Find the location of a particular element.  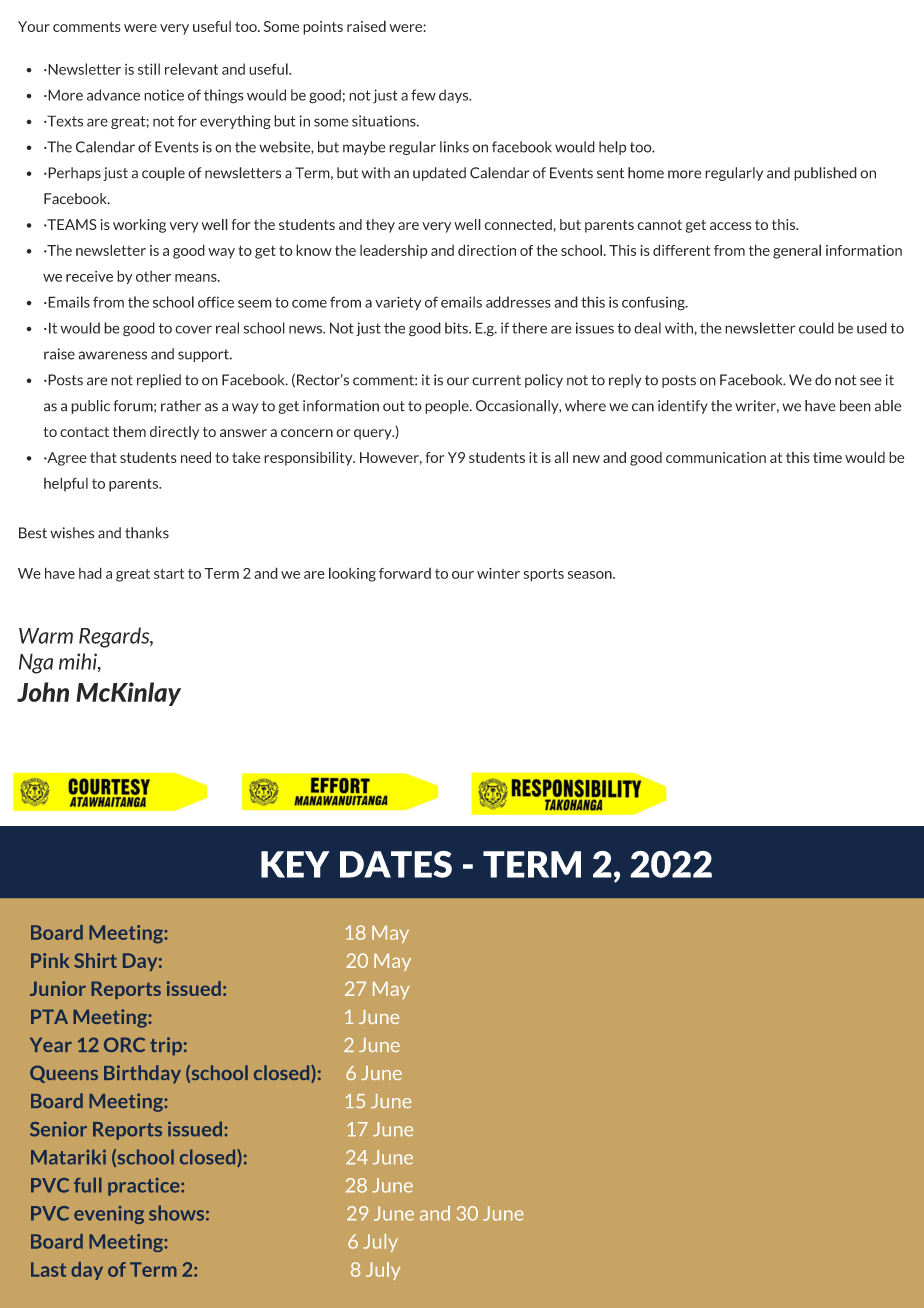

Warm is located at coordinates (46, 636).
